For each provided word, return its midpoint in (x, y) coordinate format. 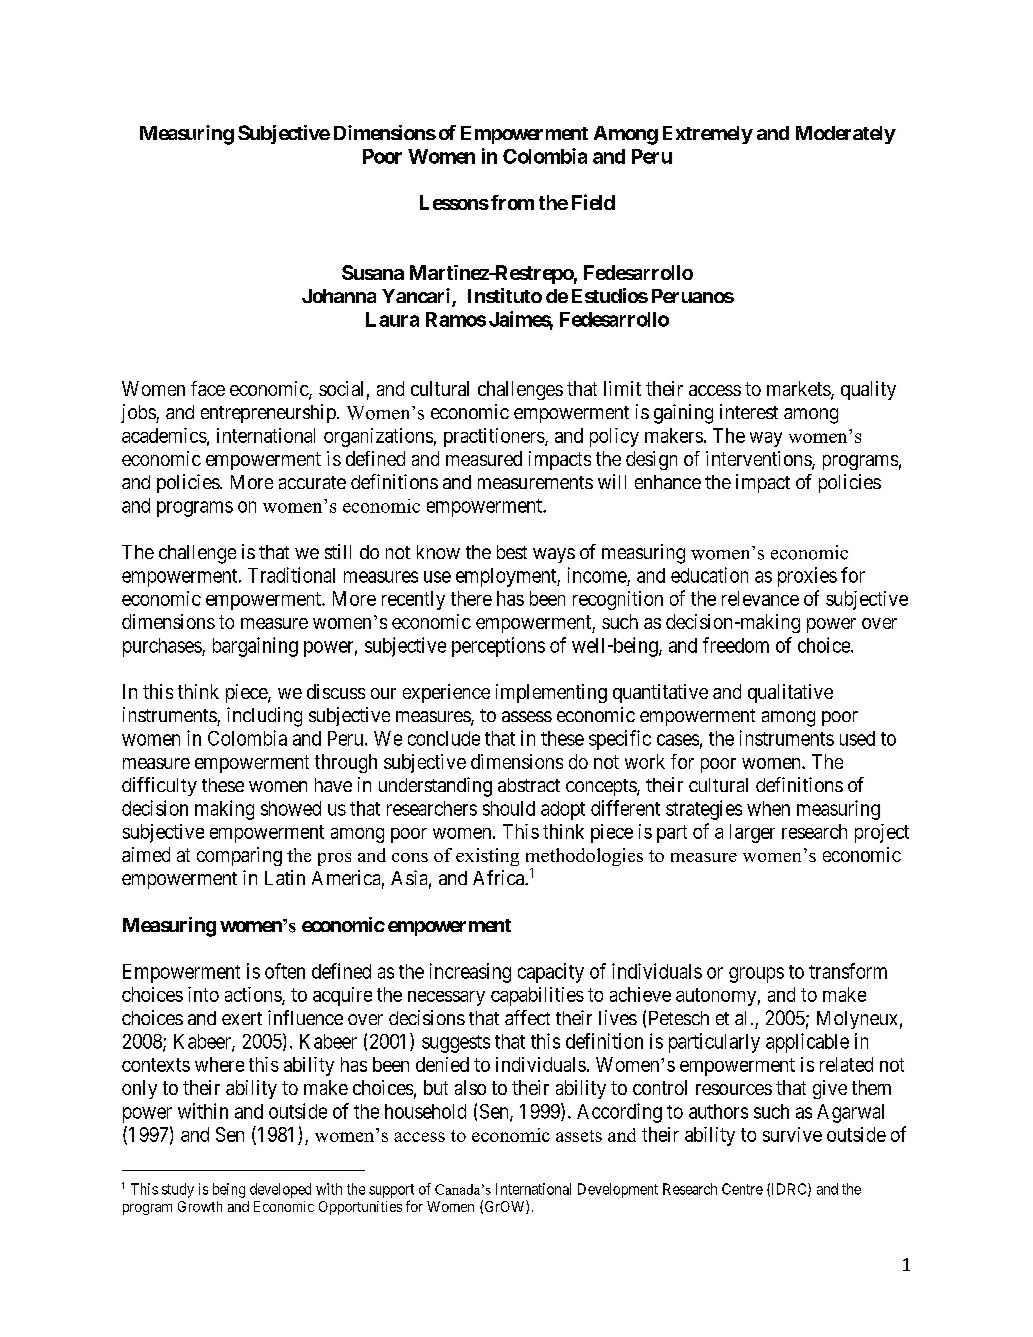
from (512, 202)
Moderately (846, 135)
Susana (373, 272)
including (264, 717)
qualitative (790, 693)
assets (579, 1136)
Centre (742, 1189)
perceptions (498, 647)
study (178, 1190)
